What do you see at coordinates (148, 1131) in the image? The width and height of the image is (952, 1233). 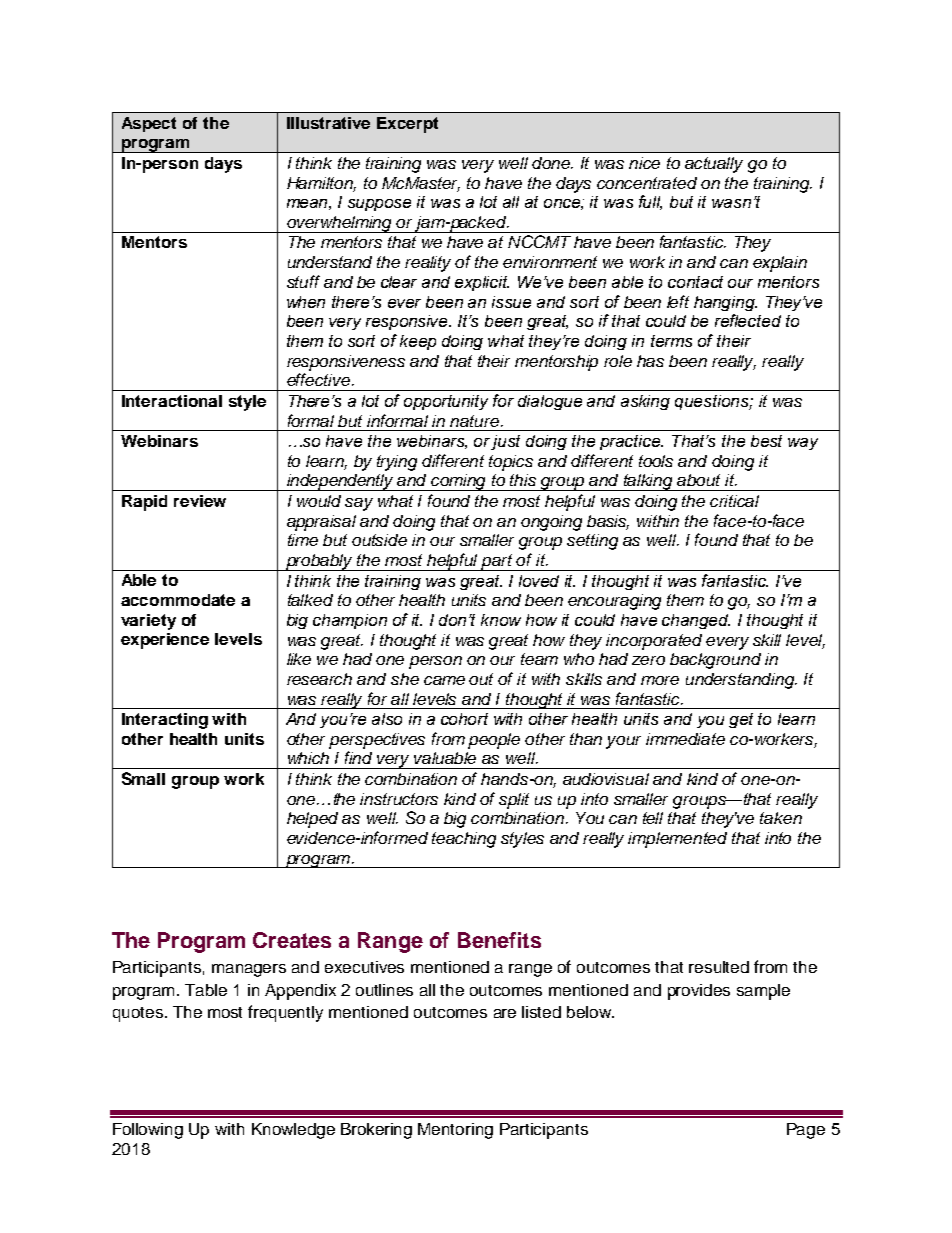 I see `Following` at bounding box center [148, 1131].
